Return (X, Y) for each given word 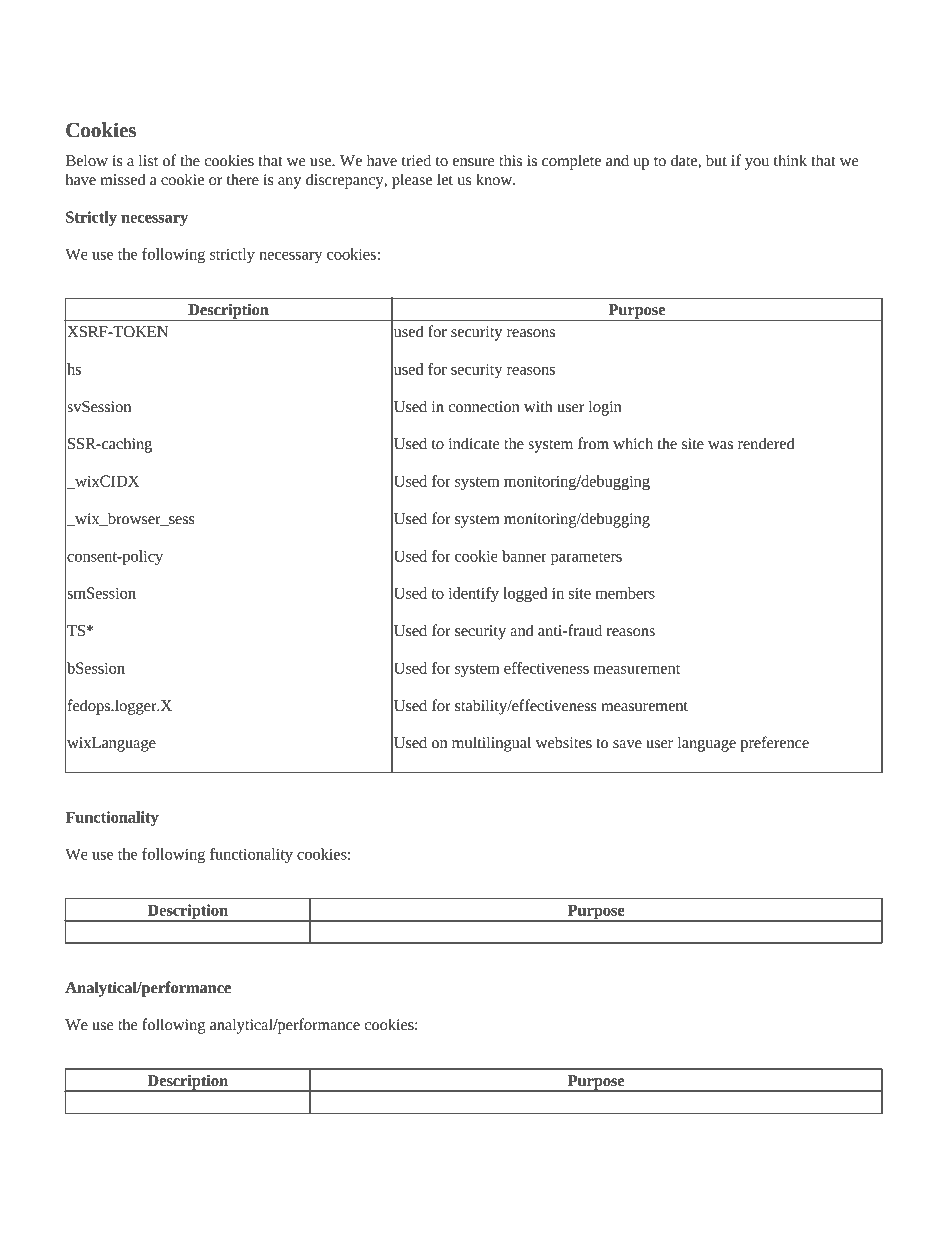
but (716, 160)
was (720, 445)
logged (525, 594)
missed (122, 179)
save (627, 744)
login (605, 408)
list (148, 160)
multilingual (491, 744)
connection (484, 407)
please (412, 181)
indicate (474, 443)
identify (473, 594)
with (538, 406)
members (625, 593)
